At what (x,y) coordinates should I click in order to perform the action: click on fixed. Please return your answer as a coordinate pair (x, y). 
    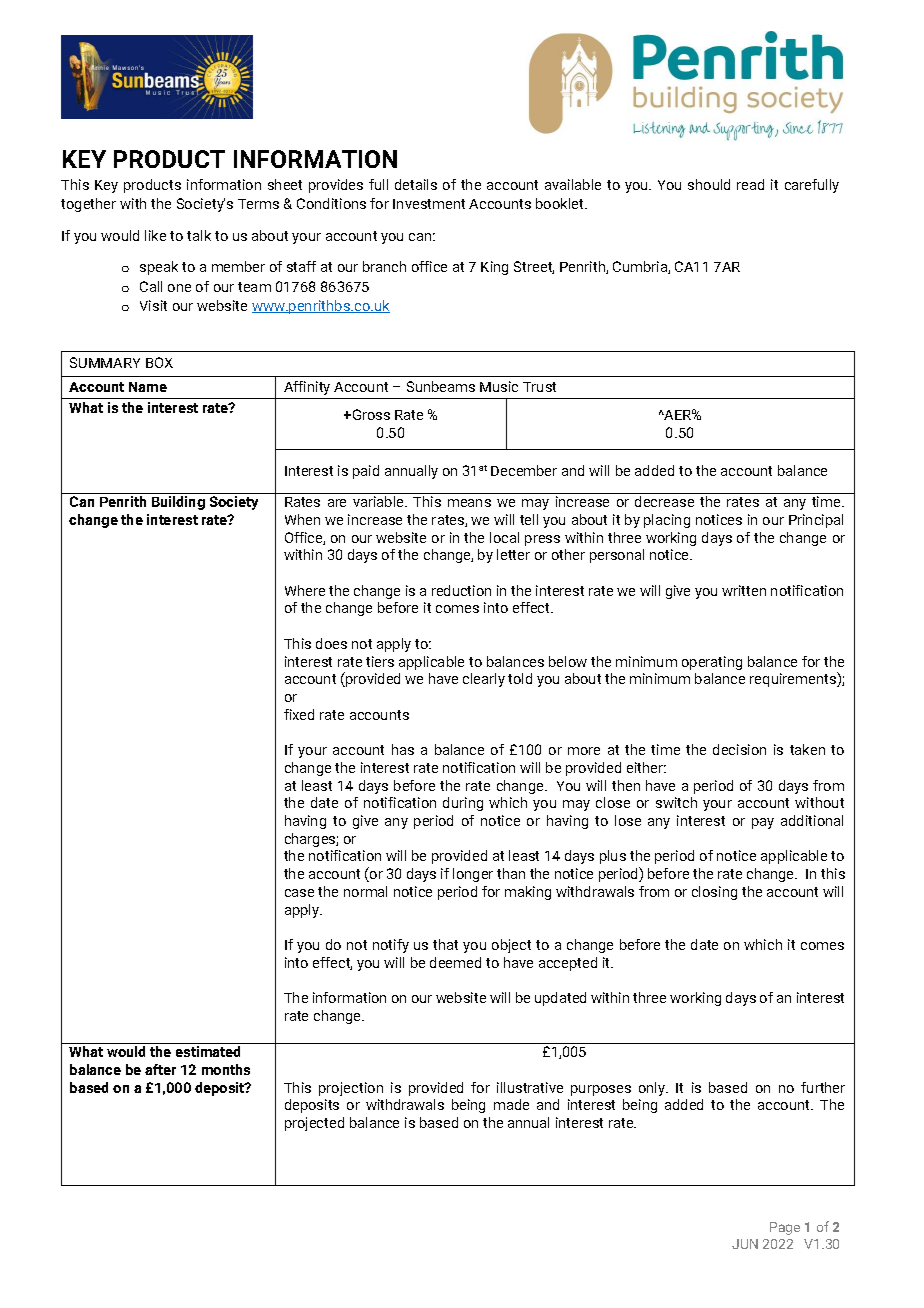
    Looking at the image, I should click on (299, 714).
